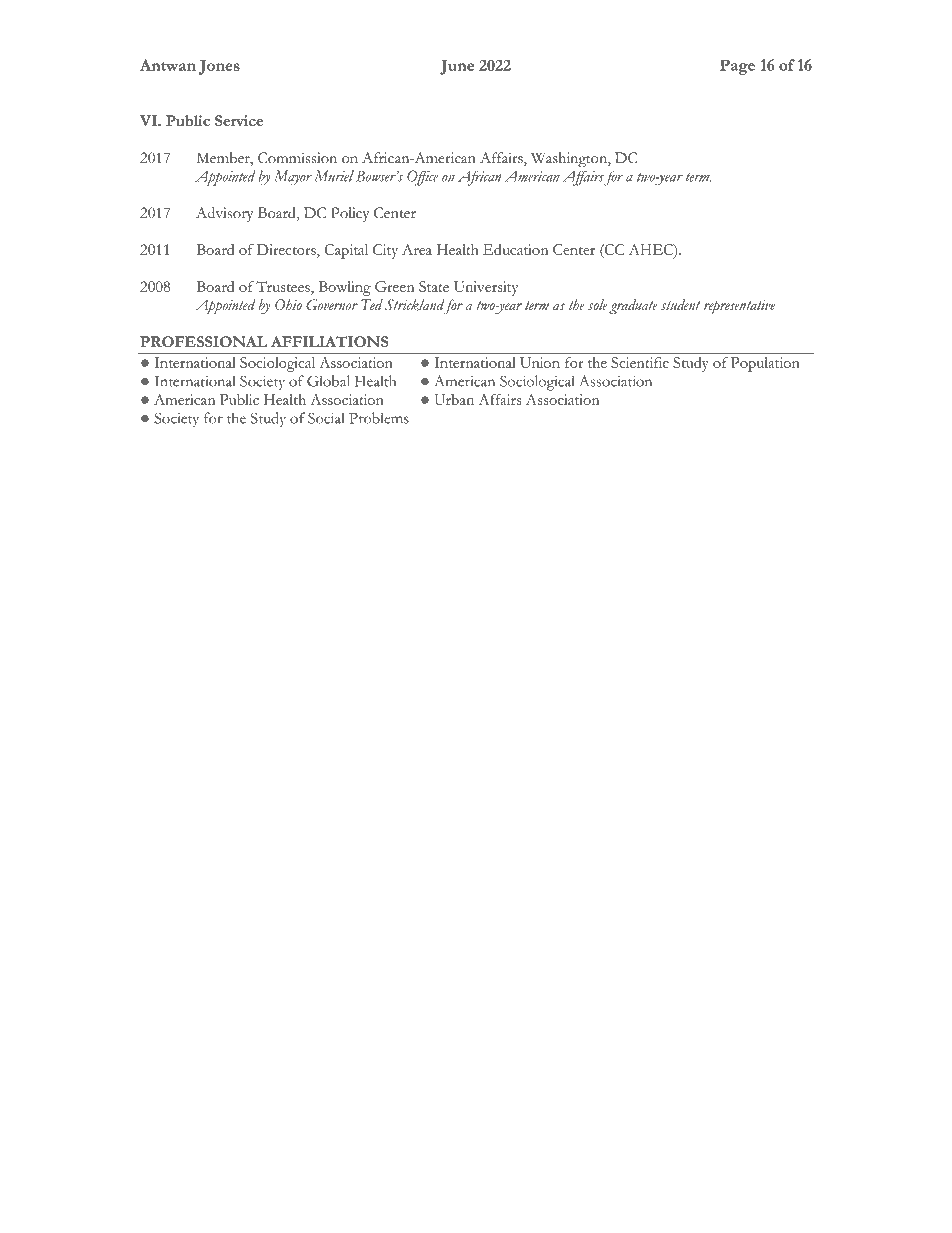 The width and height of the screenshot is (952, 1233). What do you see at coordinates (457, 67) in the screenshot?
I see `June` at bounding box center [457, 67].
